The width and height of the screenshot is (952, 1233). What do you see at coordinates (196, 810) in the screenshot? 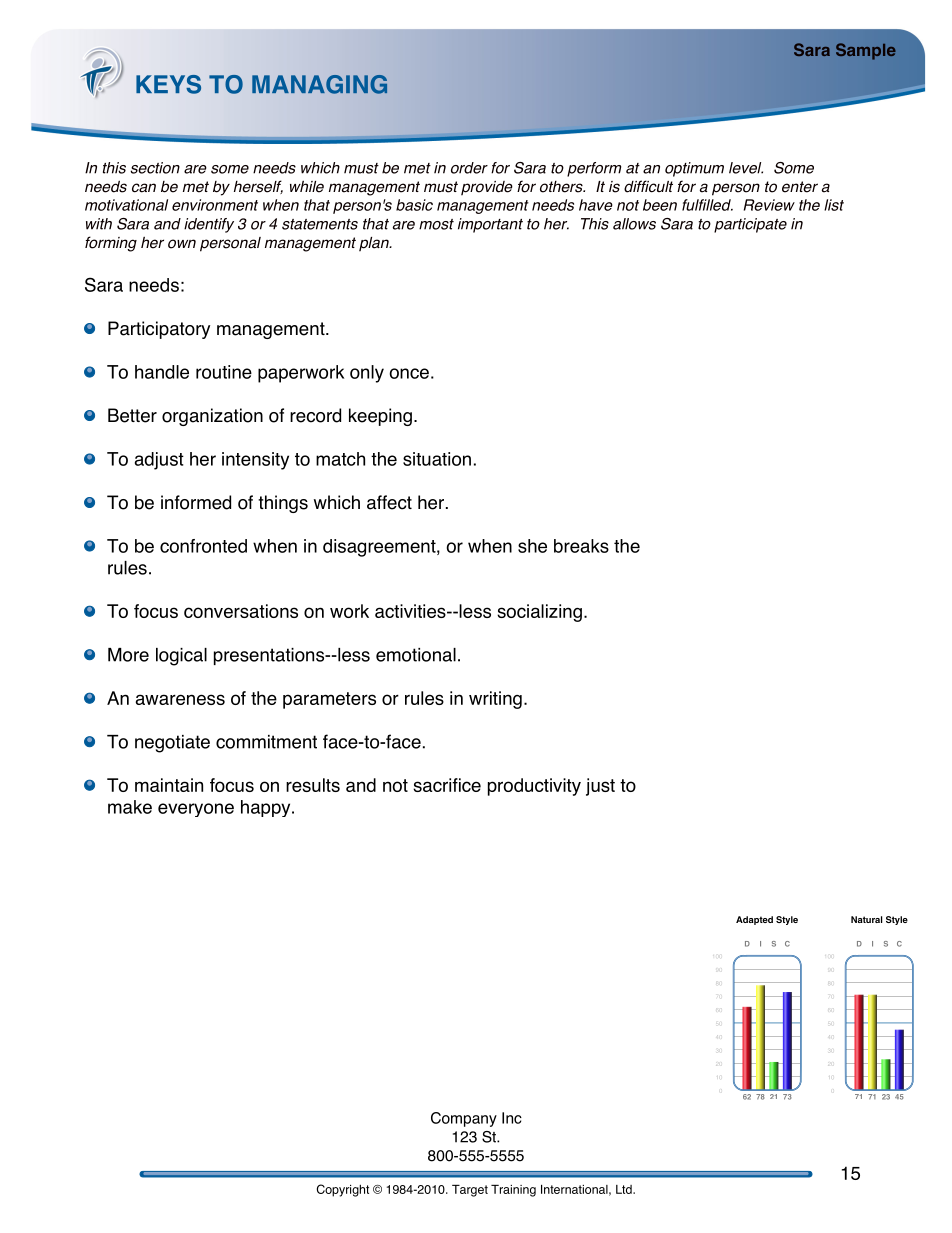
I see `everyone` at bounding box center [196, 810].
